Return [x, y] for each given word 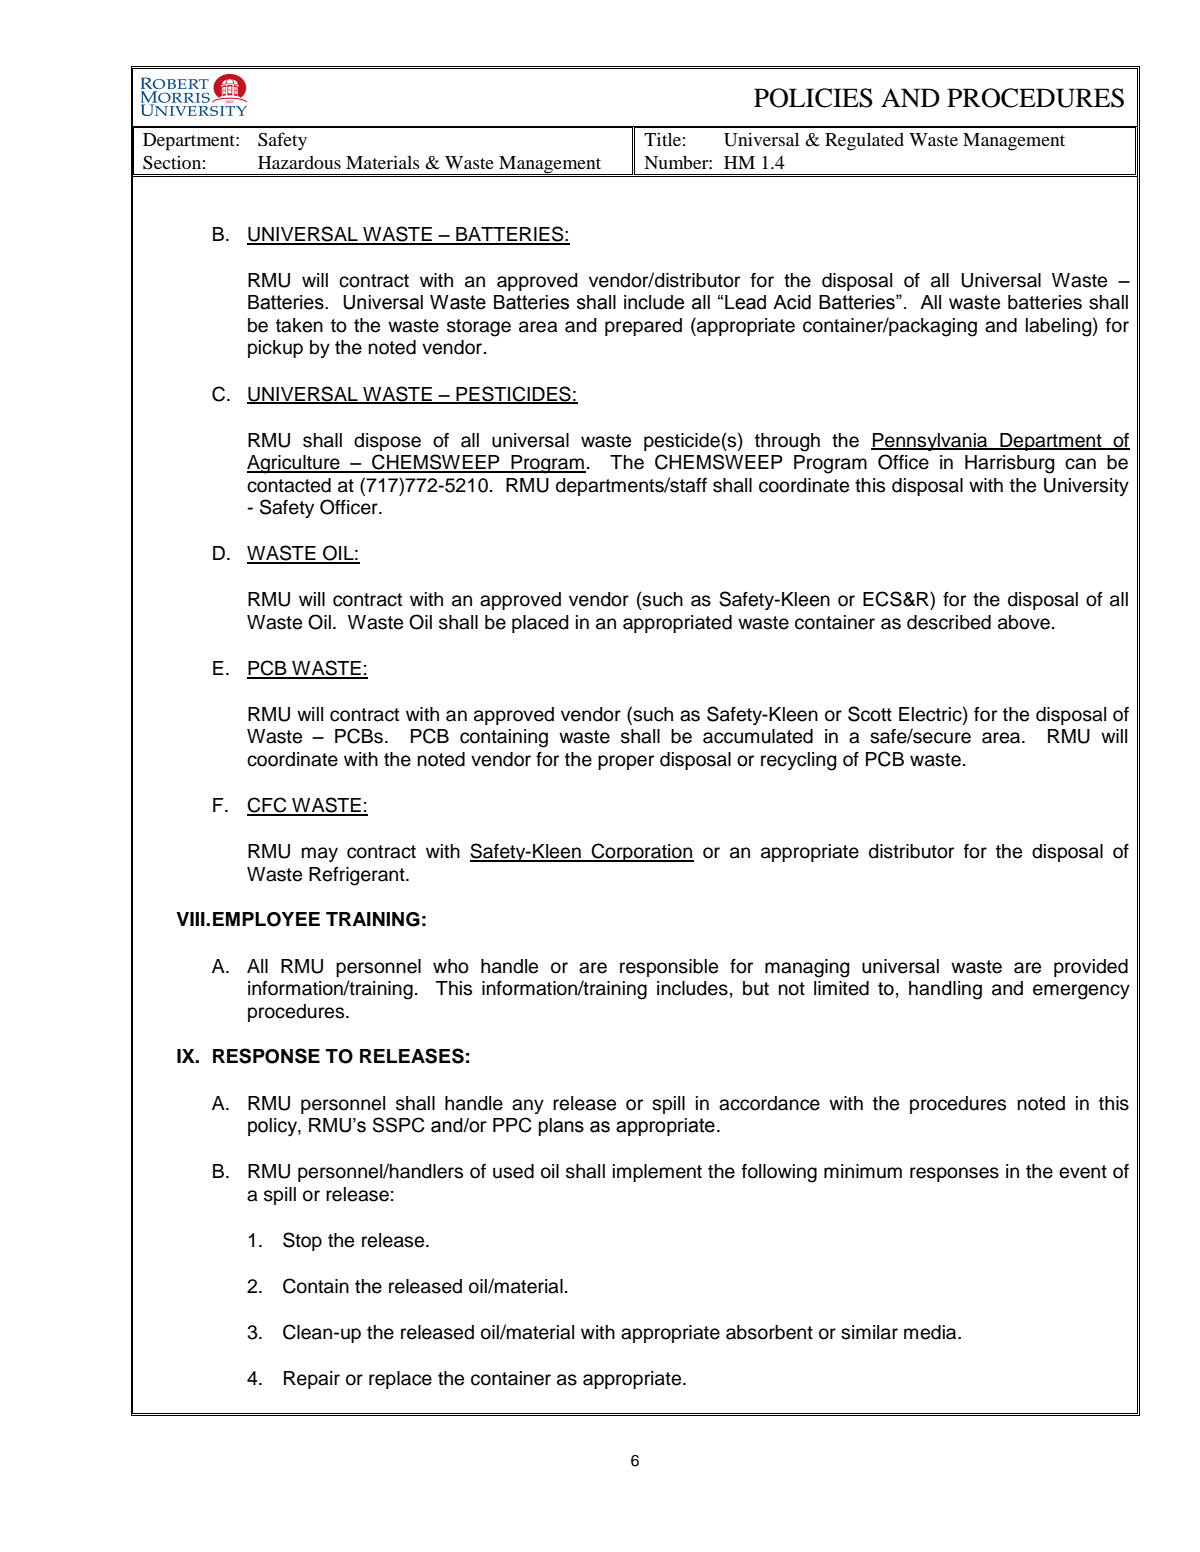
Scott [870, 714]
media [931, 1332]
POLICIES [813, 98]
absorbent [769, 1332]
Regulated [864, 142]
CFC [268, 806]
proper [626, 762]
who [451, 966]
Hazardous [299, 162]
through [787, 442]
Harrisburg [1010, 464]
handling [945, 990]
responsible [669, 968]
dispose [387, 442]
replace [400, 1380]
